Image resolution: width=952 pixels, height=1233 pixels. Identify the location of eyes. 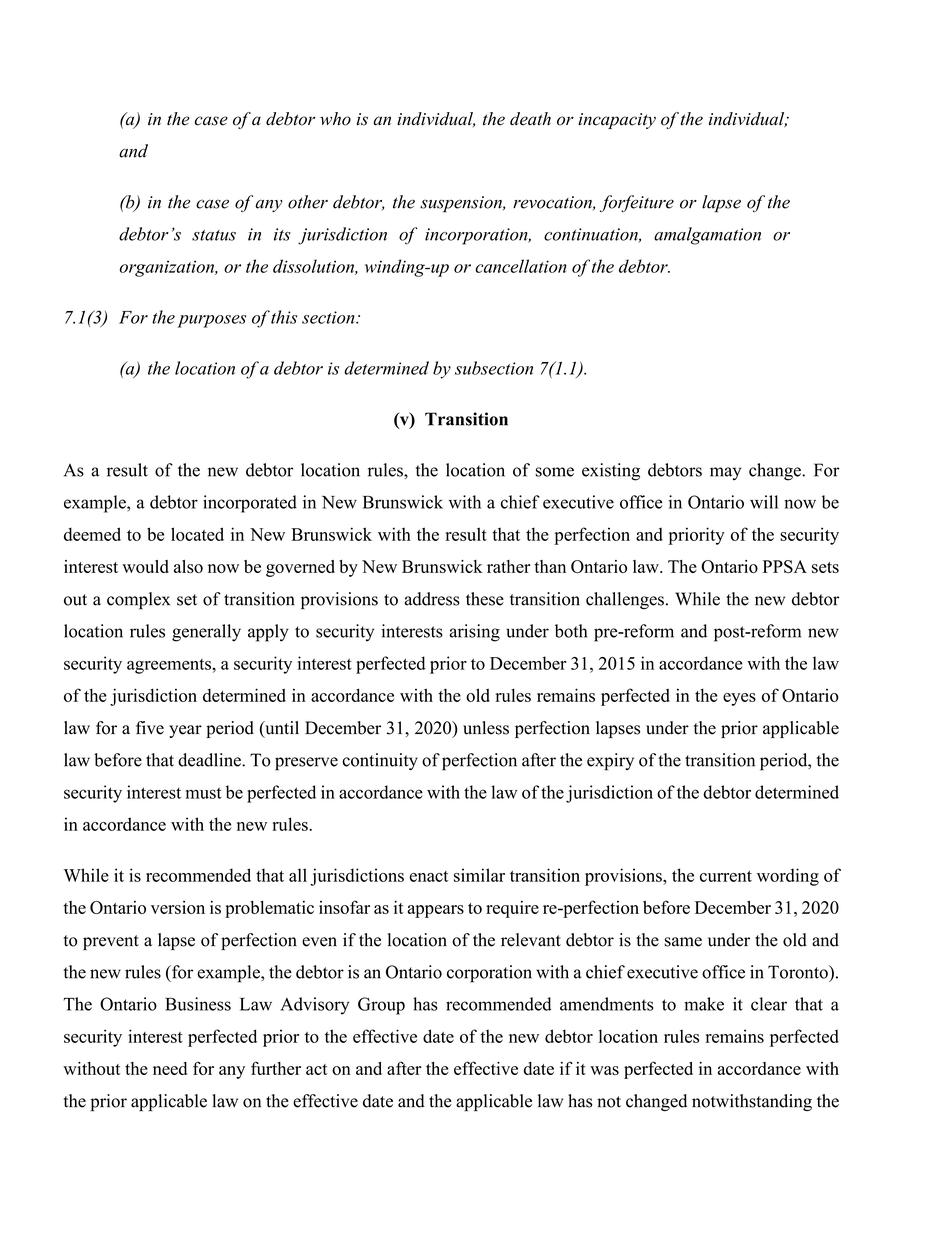
(739, 699).
